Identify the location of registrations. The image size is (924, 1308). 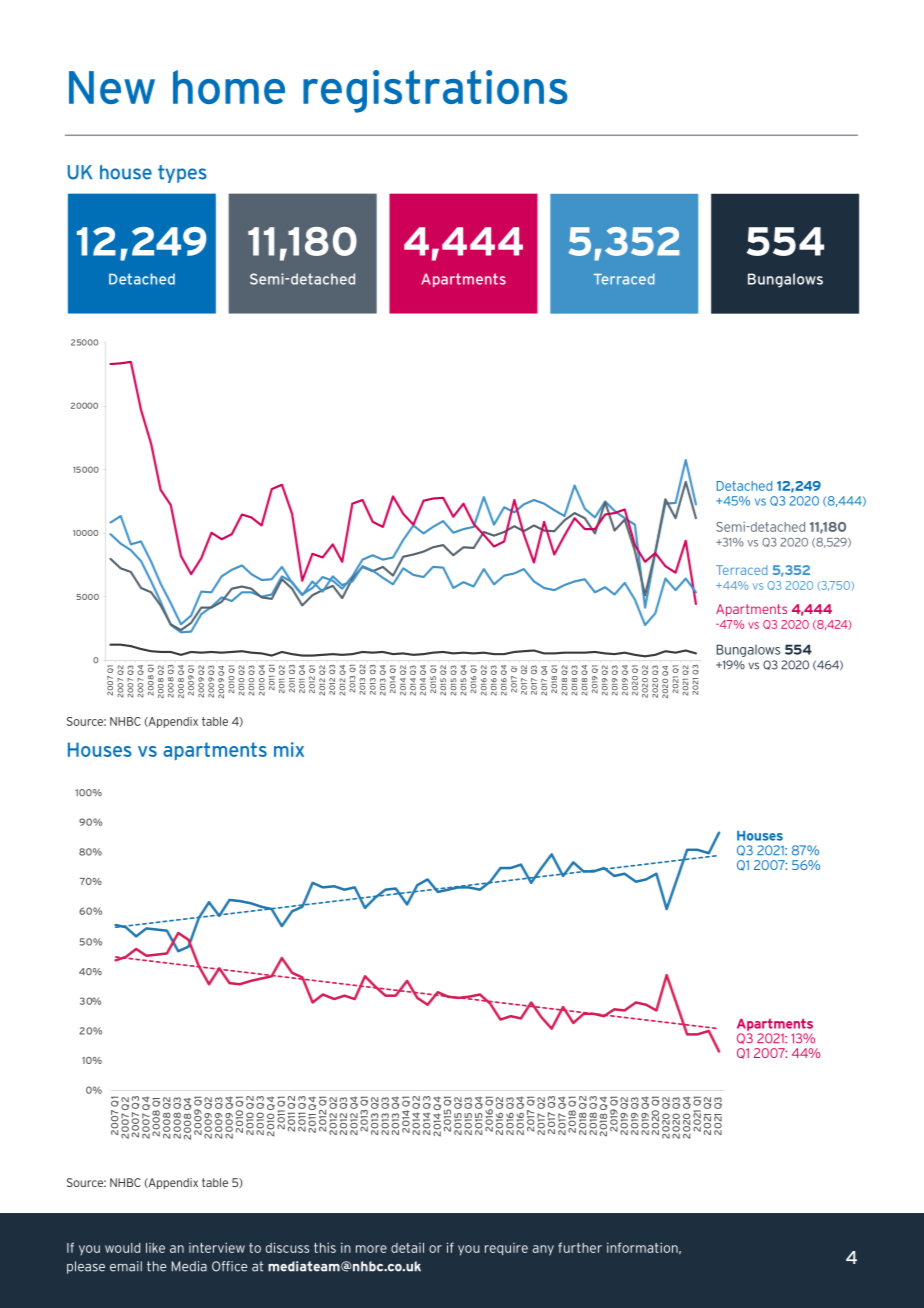
(435, 91).
